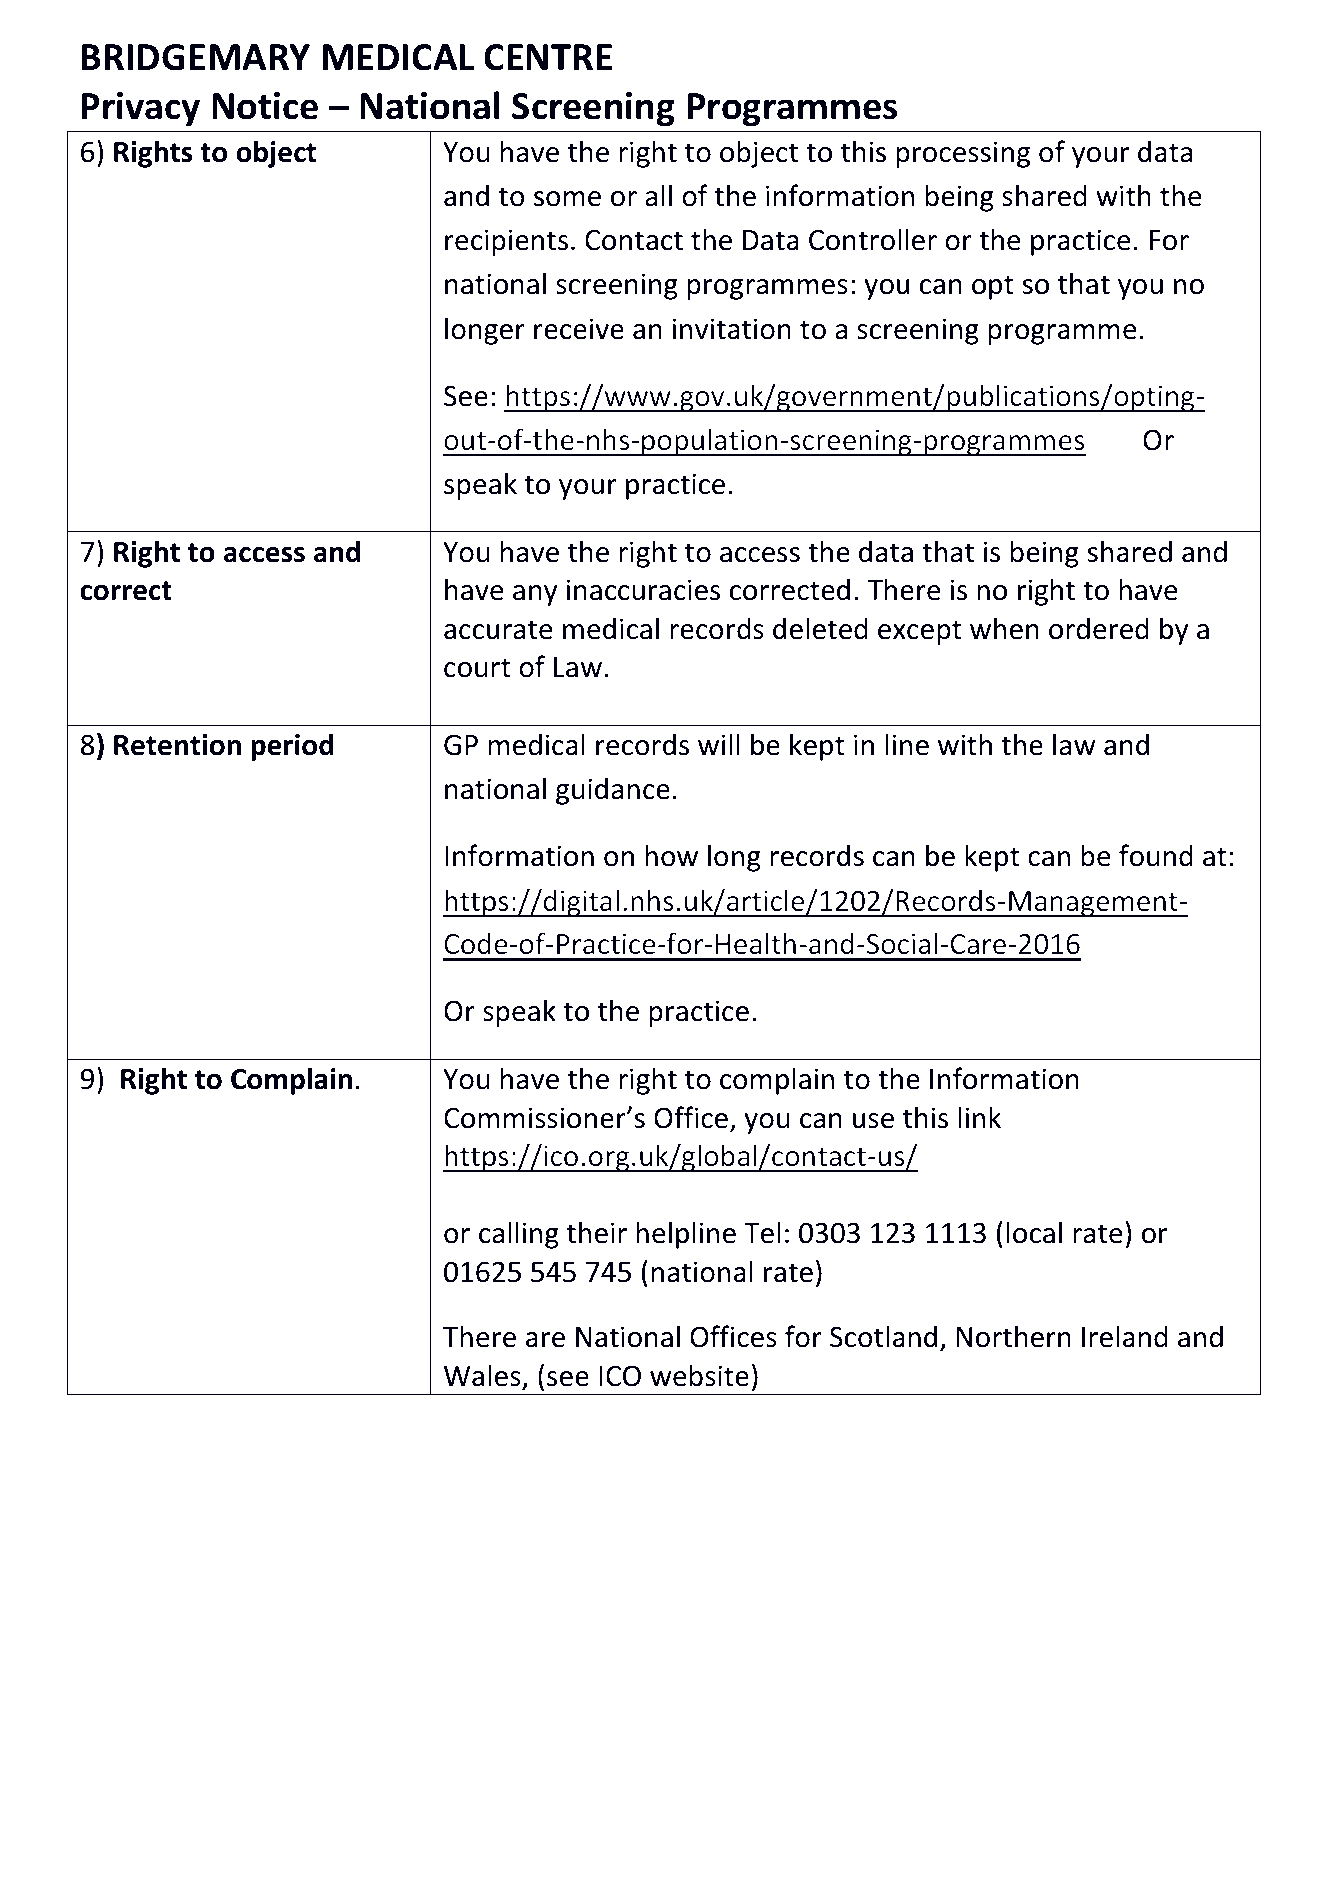 The width and height of the screenshot is (1340, 1895). I want to click on processing, so click(963, 154).
